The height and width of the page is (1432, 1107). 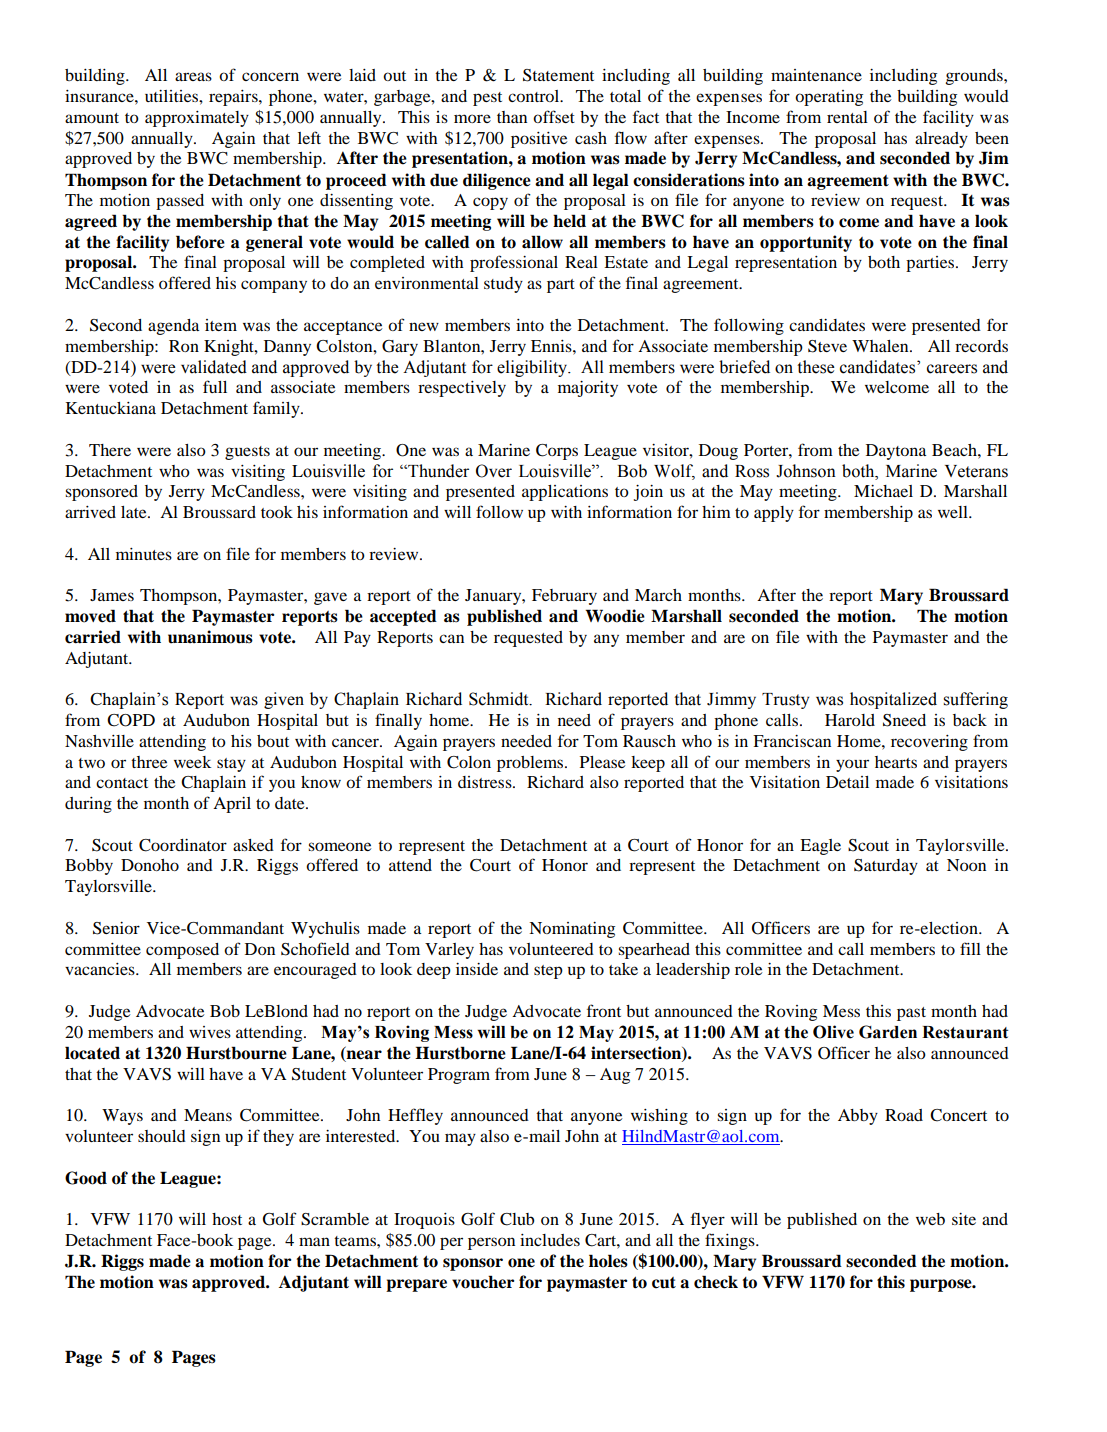 I want to click on rental, so click(x=847, y=117).
